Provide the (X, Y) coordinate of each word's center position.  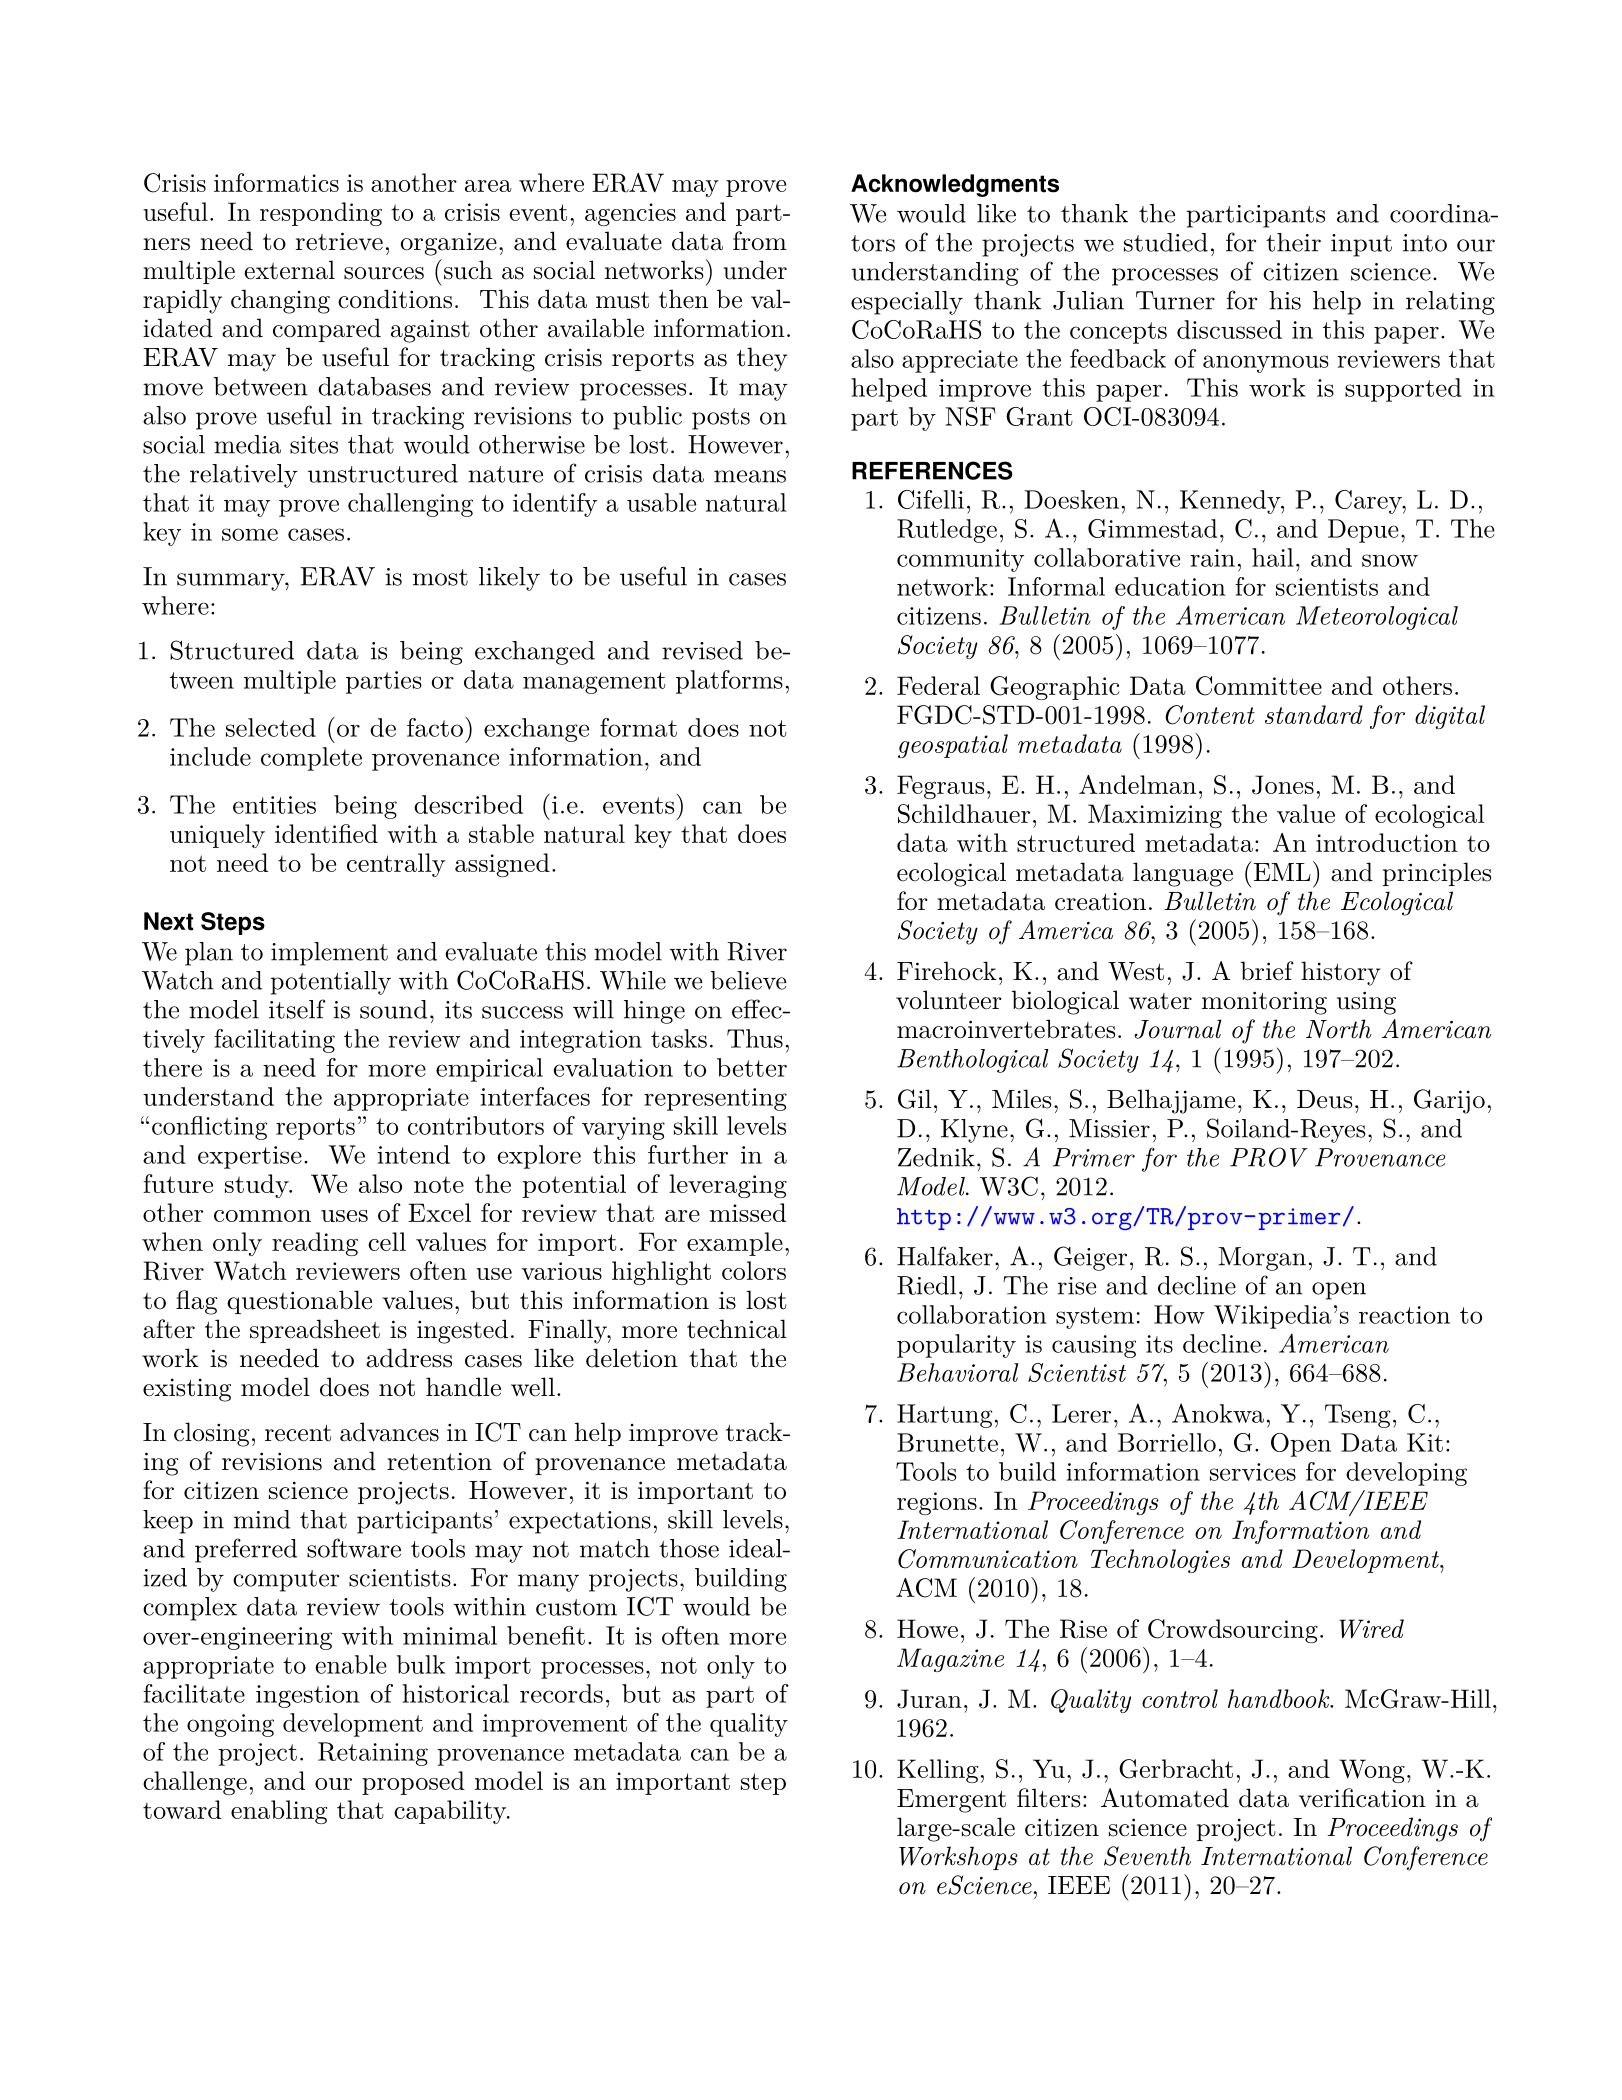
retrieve (339, 241)
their (1293, 242)
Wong (1372, 1771)
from (760, 241)
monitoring (1264, 1003)
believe (748, 980)
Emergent (951, 1801)
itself (297, 1009)
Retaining (373, 1754)
